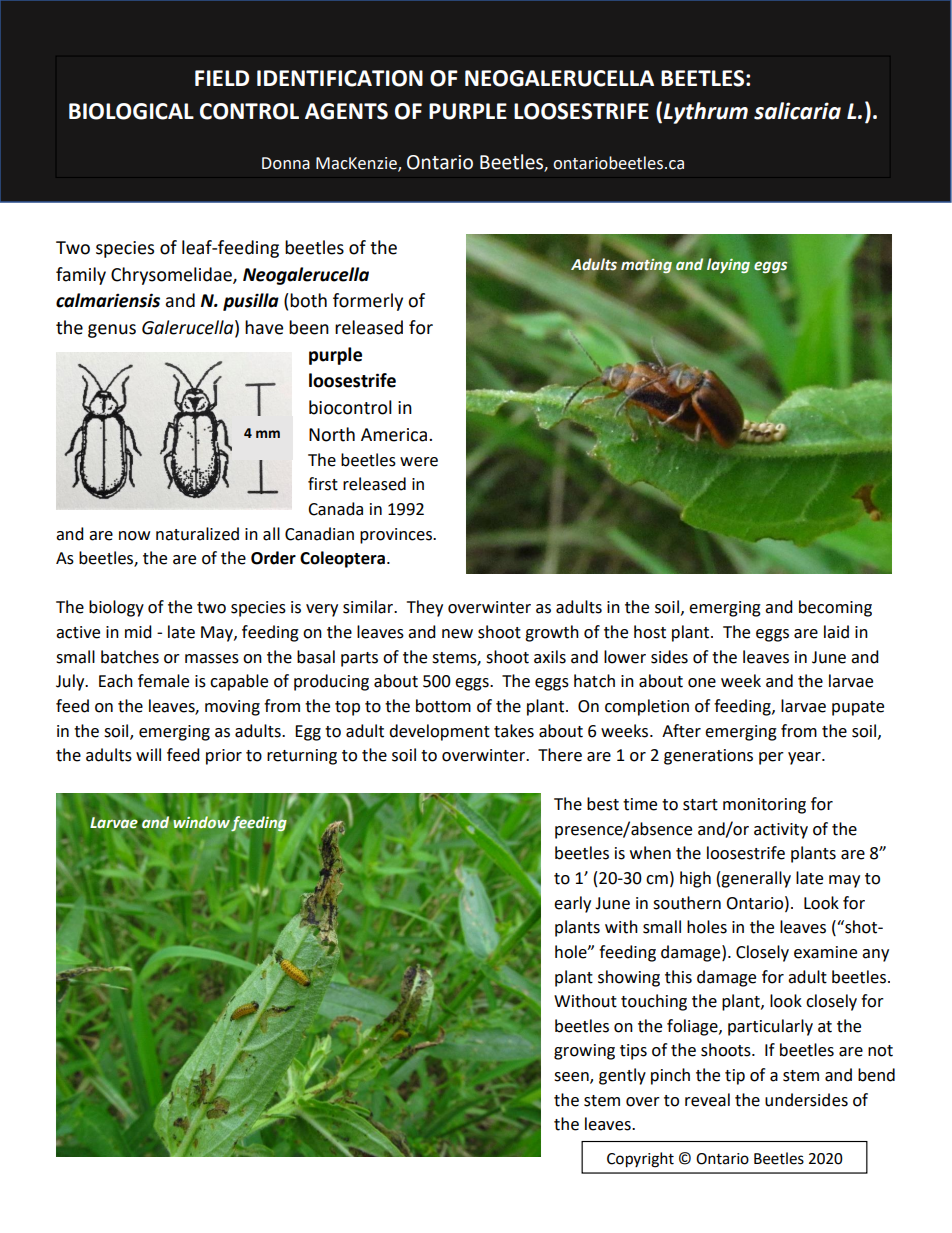  Describe the element at coordinates (707, 1100) in the screenshot. I see `reveal` at that location.
